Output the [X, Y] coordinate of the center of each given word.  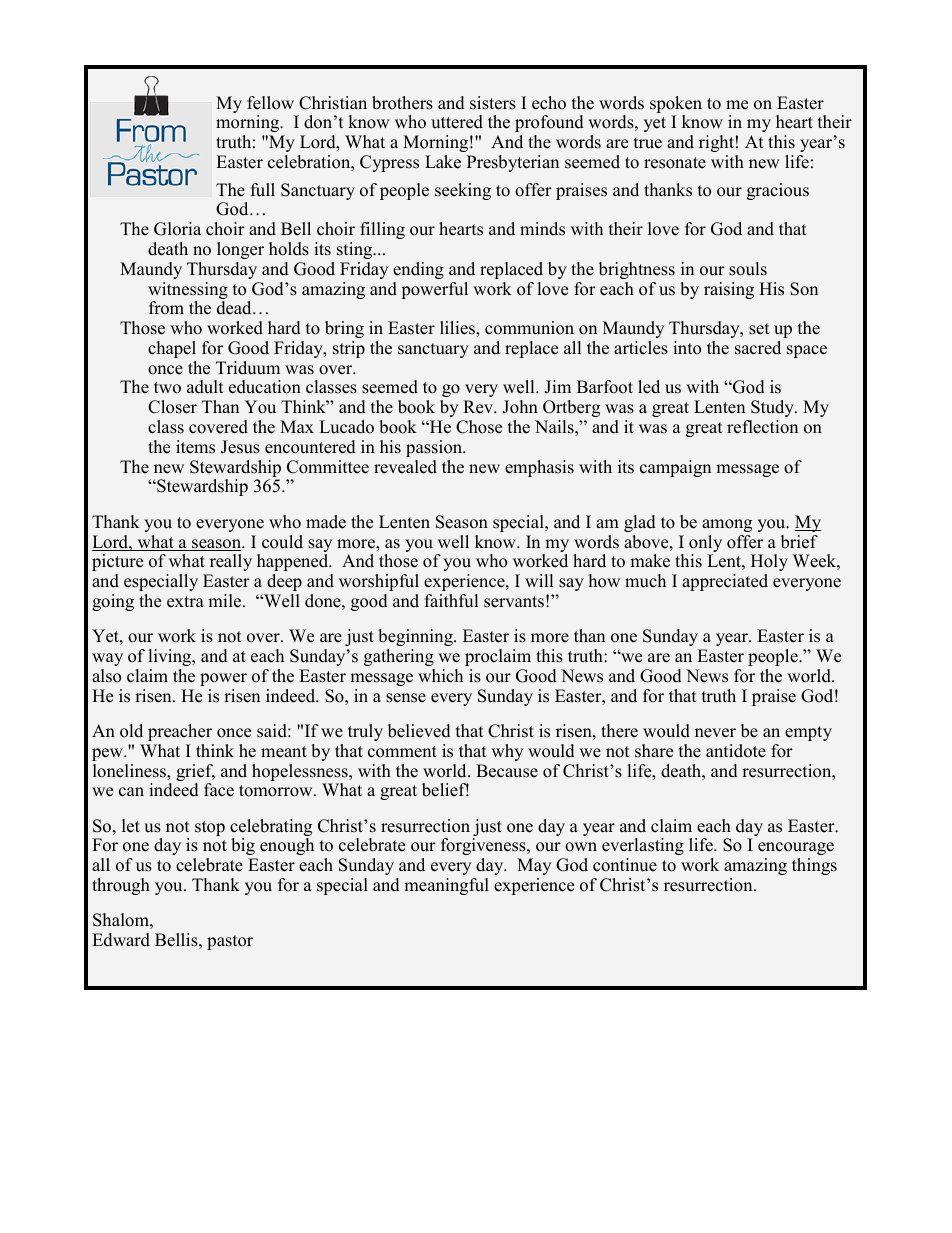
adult [205, 387]
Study [773, 408]
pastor [230, 942]
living [171, 657]
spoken [676, 106]
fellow [270, 103]
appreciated [725, 582]
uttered [457, 122]
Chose [479, 427]
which [440, 675]
